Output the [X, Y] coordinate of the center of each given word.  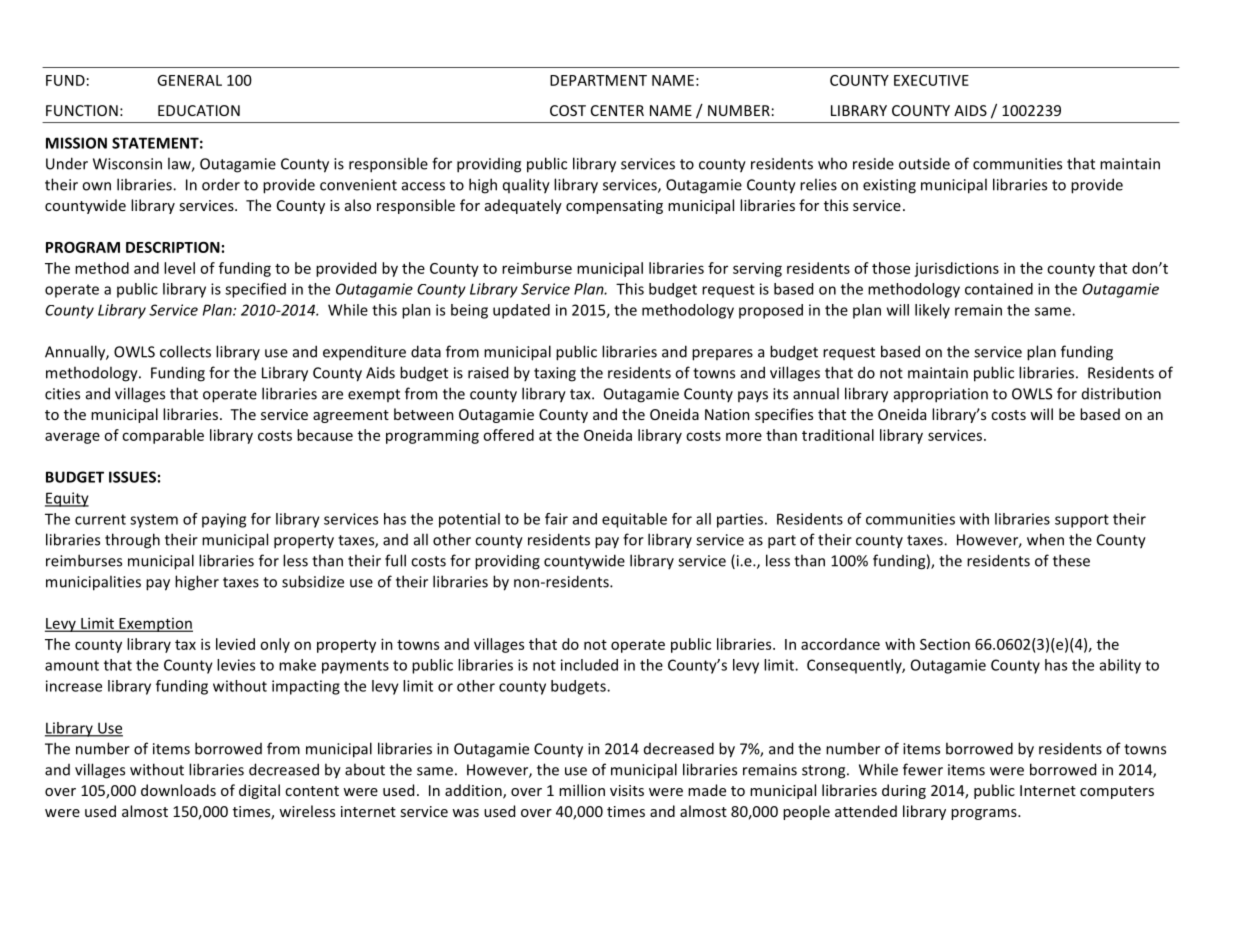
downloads [178, 790]
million [582, 790]
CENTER [617, 110]
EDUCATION [199, 110]
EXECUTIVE [931, 80]
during [904, 791]
